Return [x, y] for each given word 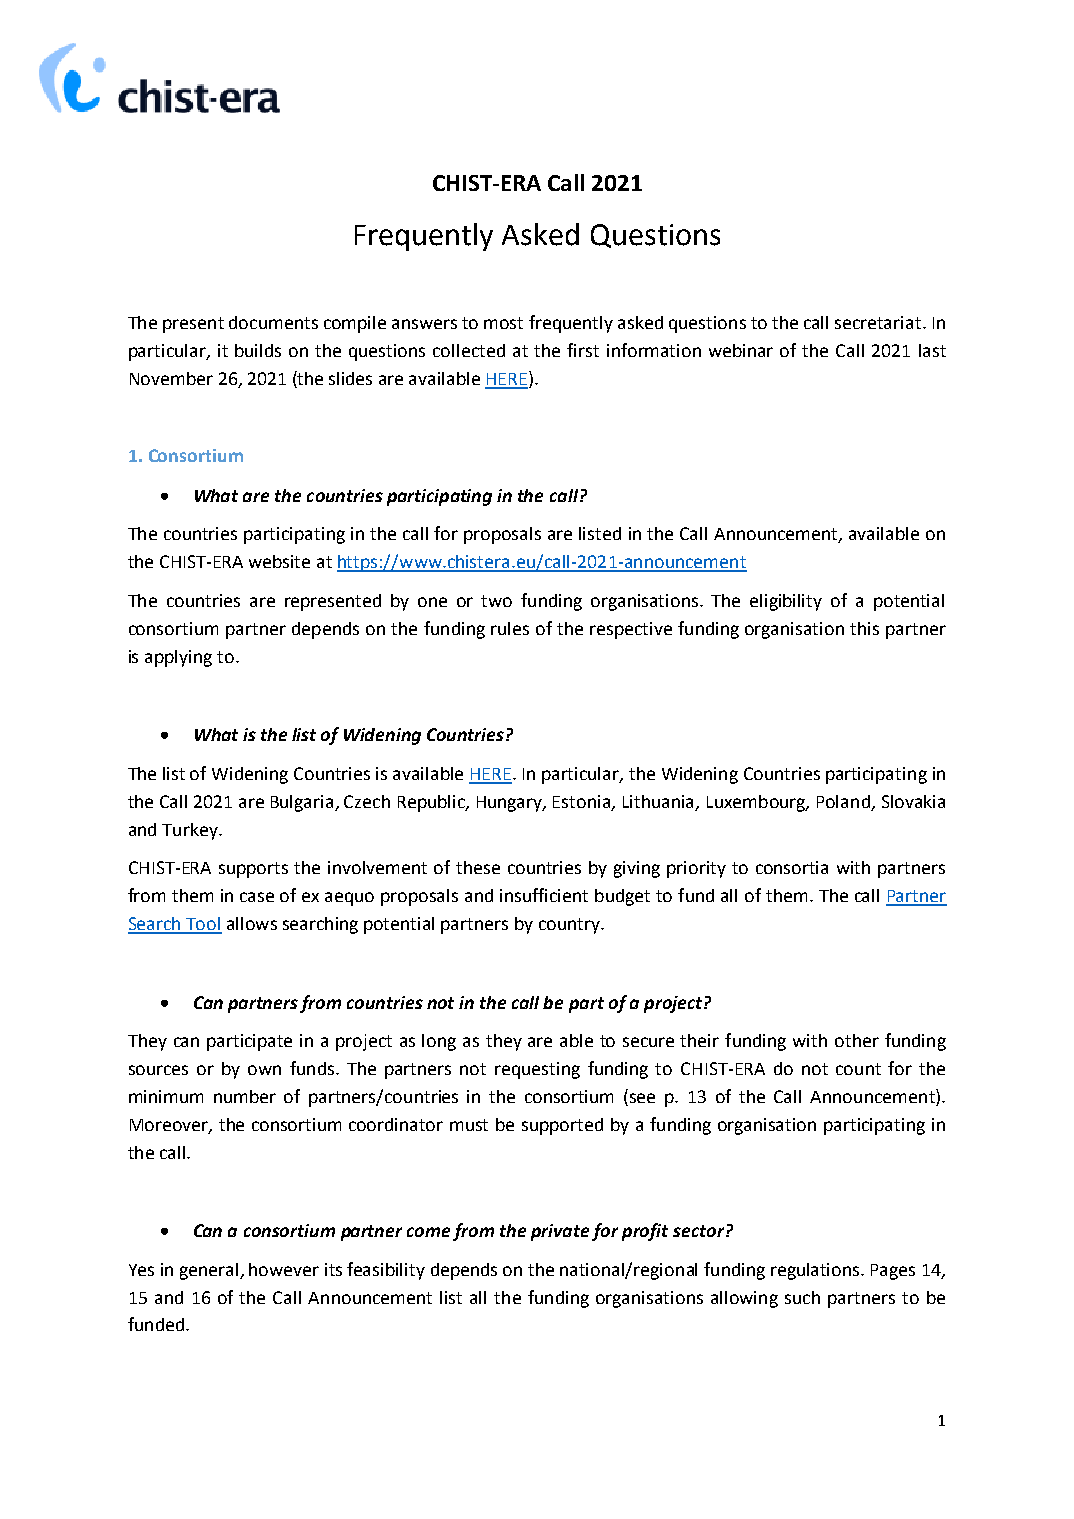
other [857, 1040]
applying [178, 658]
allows [252, 923]
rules [510, 628]
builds [258, 350]
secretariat [878, 322]
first [583, 350]
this [864, 628]
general [210, 1271]
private [560, 1232]
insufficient [544, 895]
